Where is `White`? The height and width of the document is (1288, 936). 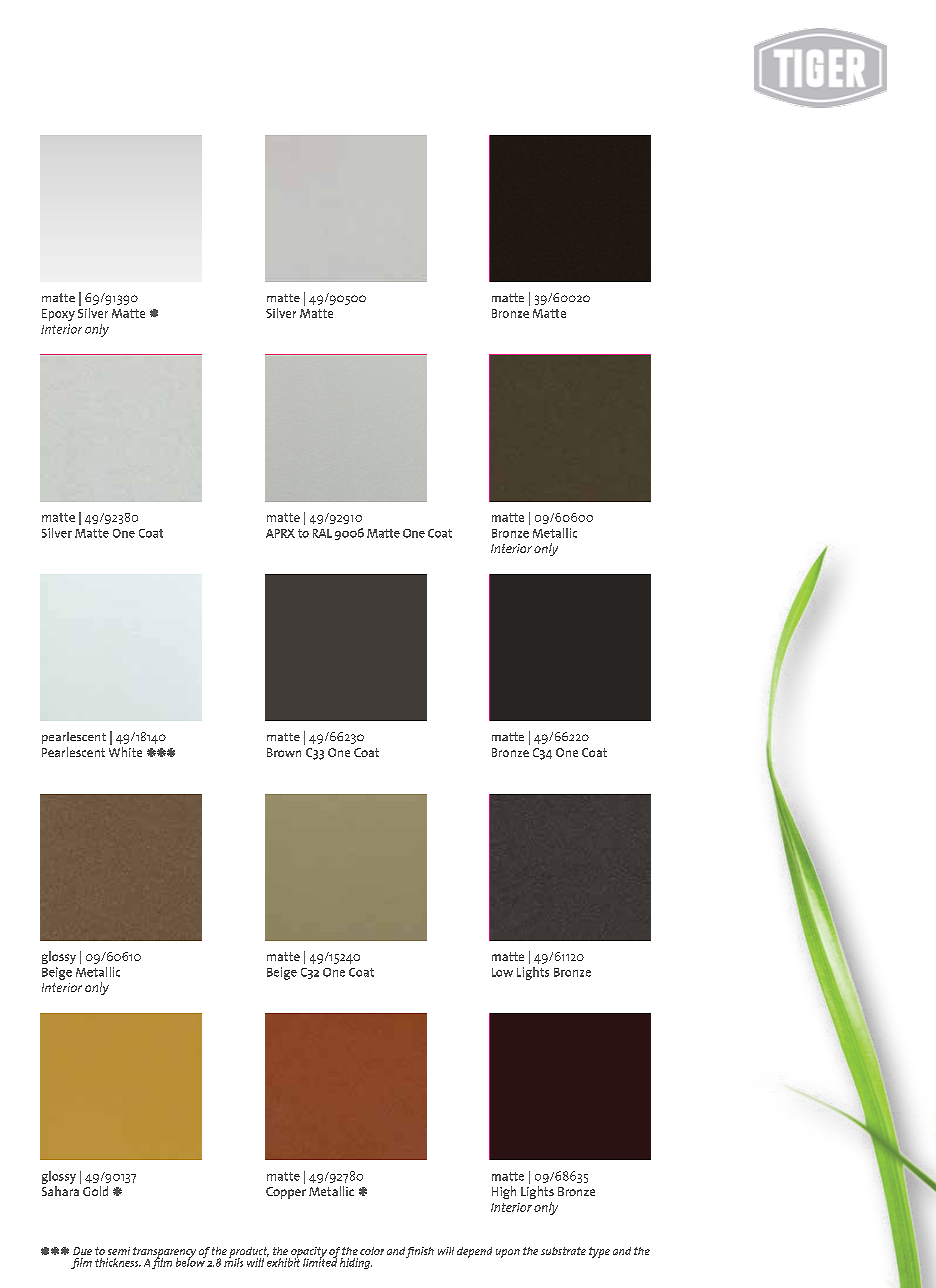
White is located at coordinates (125, 752).
